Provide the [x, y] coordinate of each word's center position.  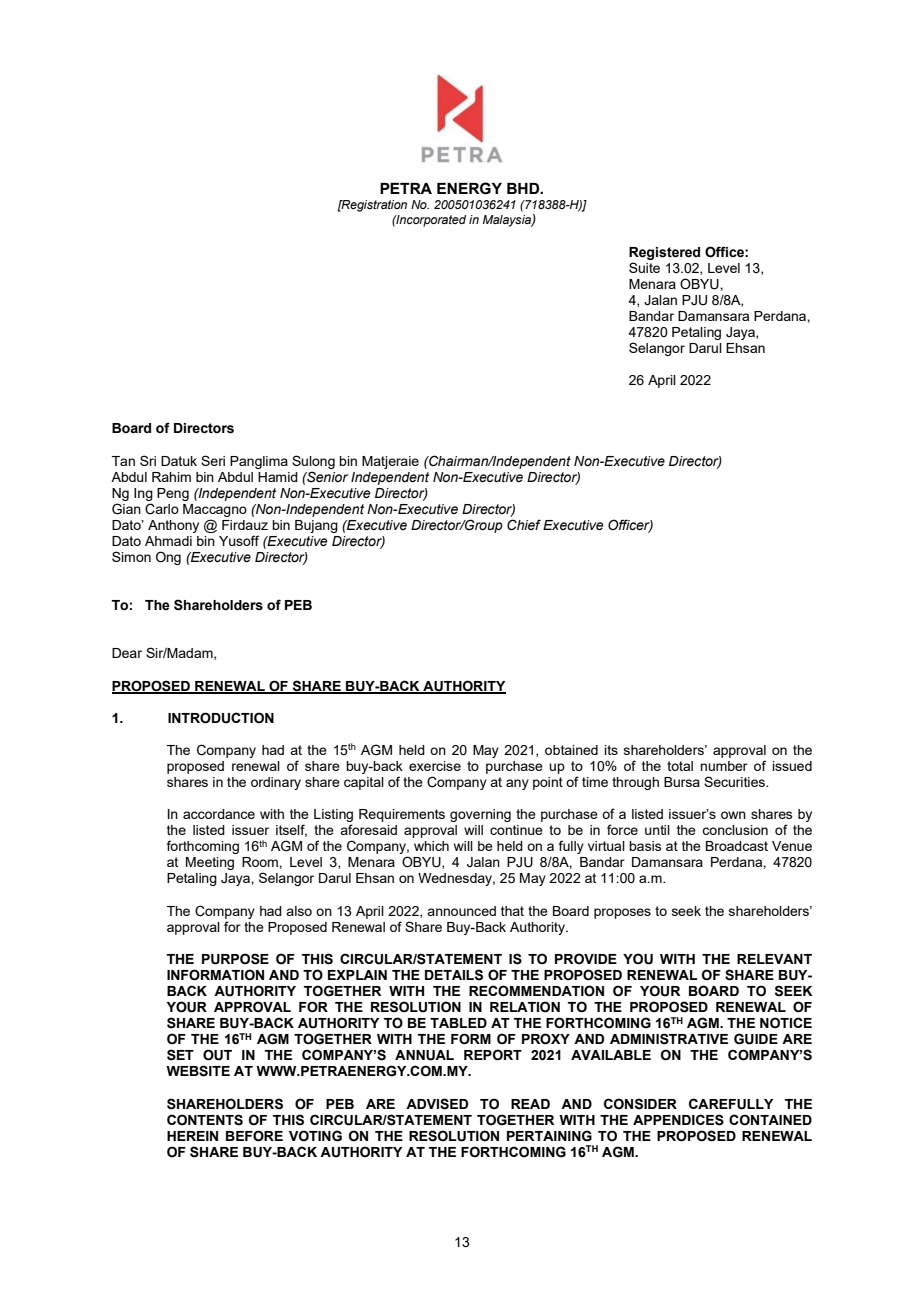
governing [480, 815]
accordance [219, 814]
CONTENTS [205, 1120]
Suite [644, 267]
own [733, 815]
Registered [664, 253]
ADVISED [437, 1104]
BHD [524, 188]
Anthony [173, 526]
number [724, 766]
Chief [524, 525]
